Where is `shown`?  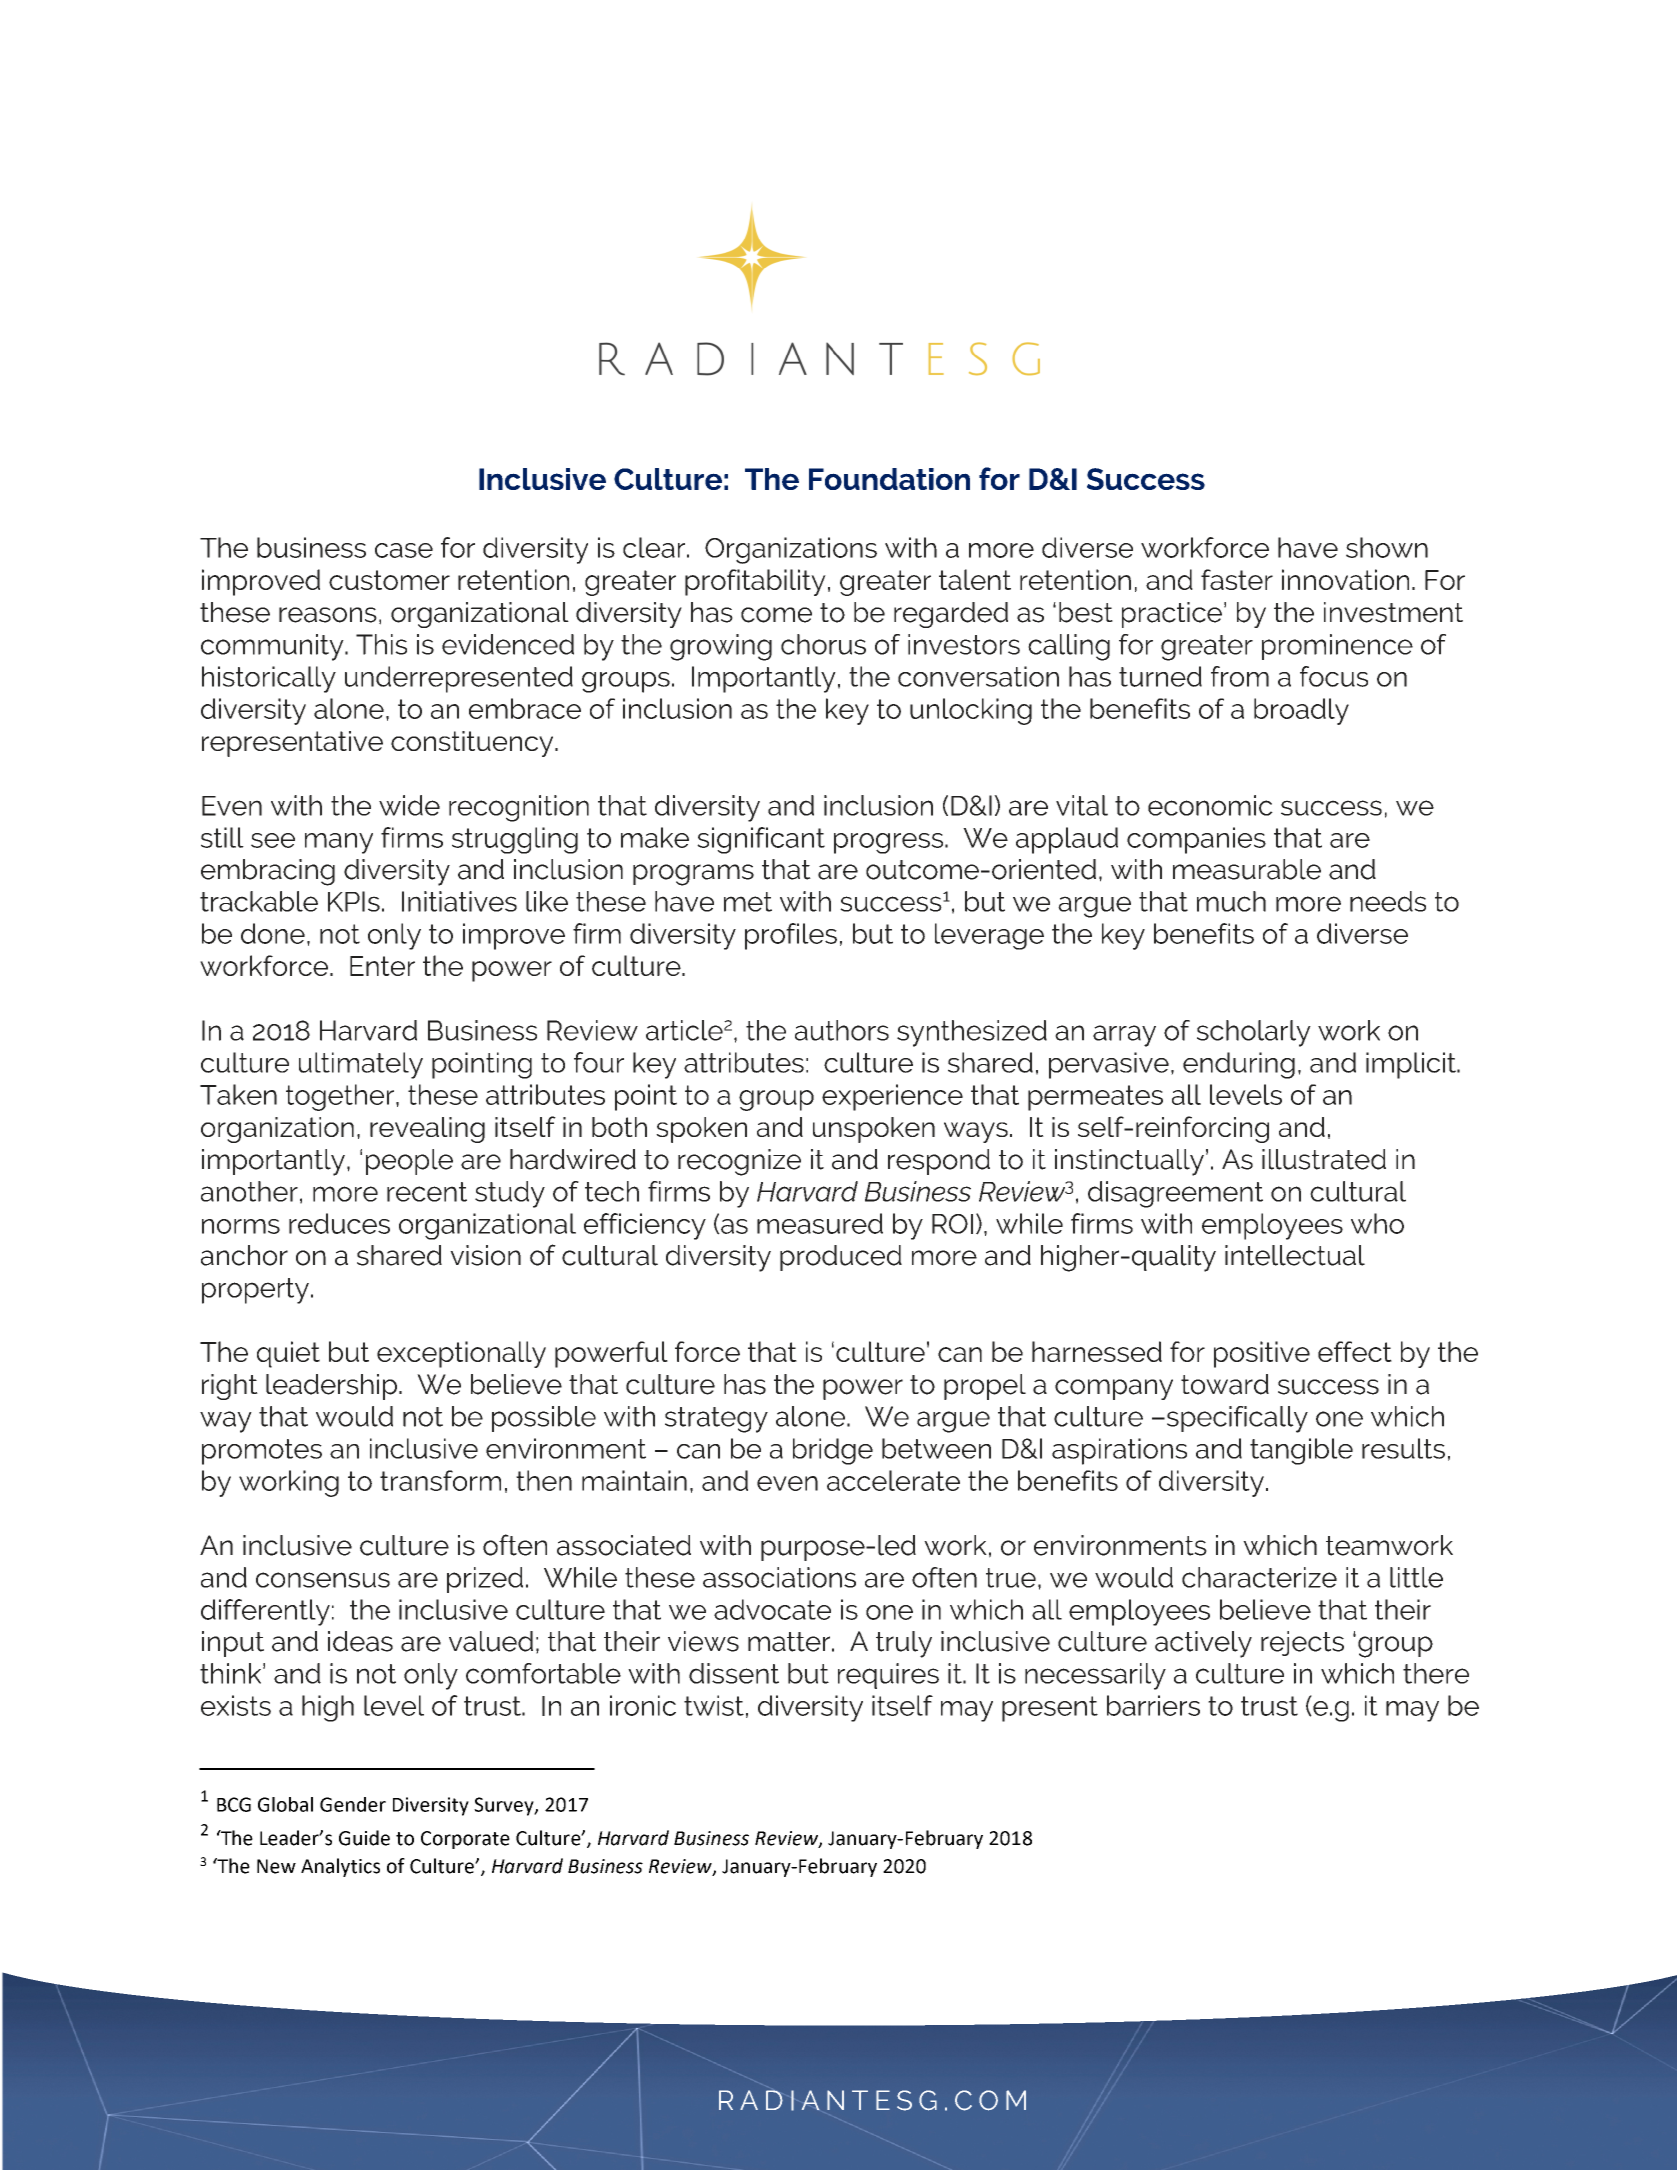
shown is located at coordinates (1387, 547).
